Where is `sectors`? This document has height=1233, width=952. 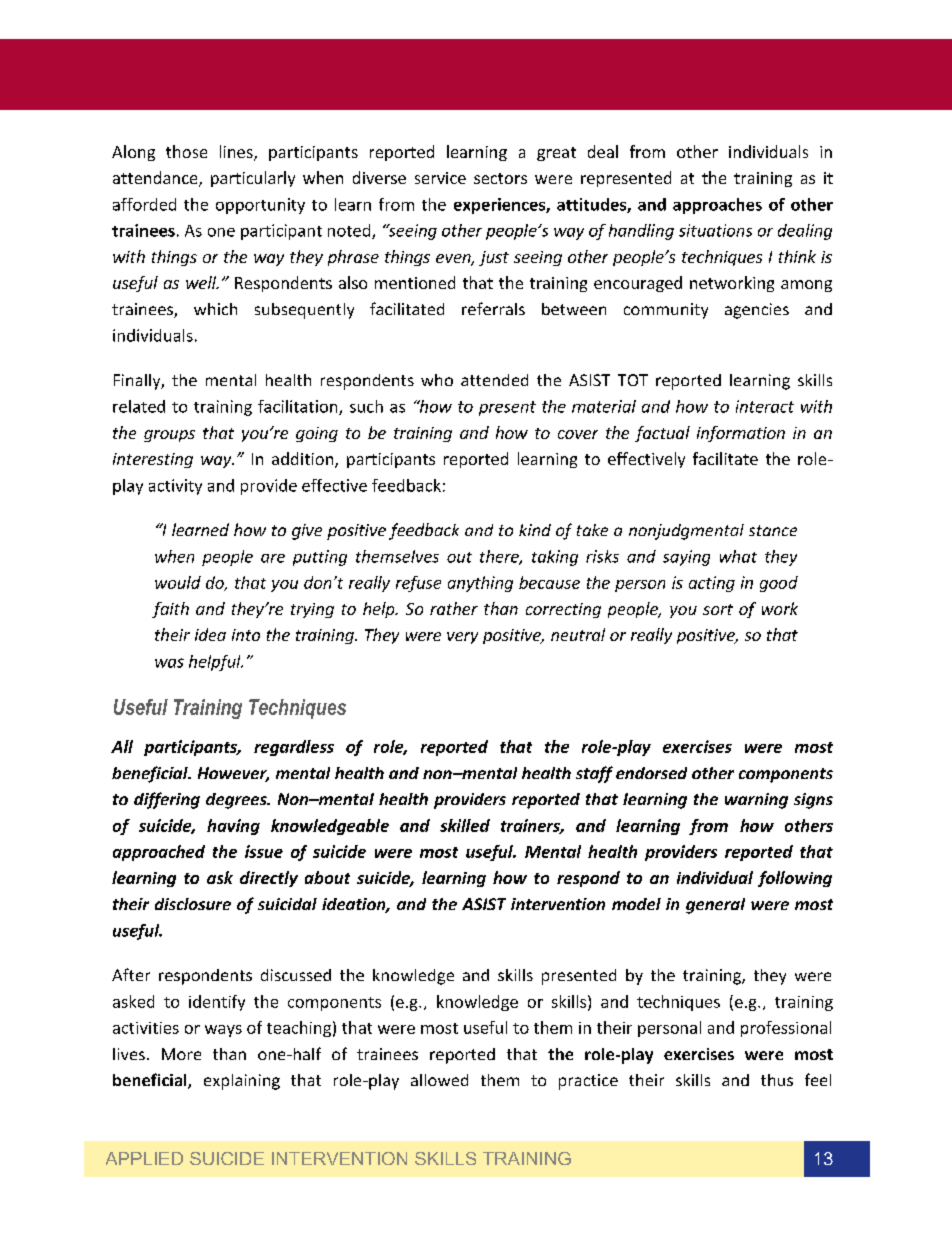
sectors is located at coordinates (500, 178).
